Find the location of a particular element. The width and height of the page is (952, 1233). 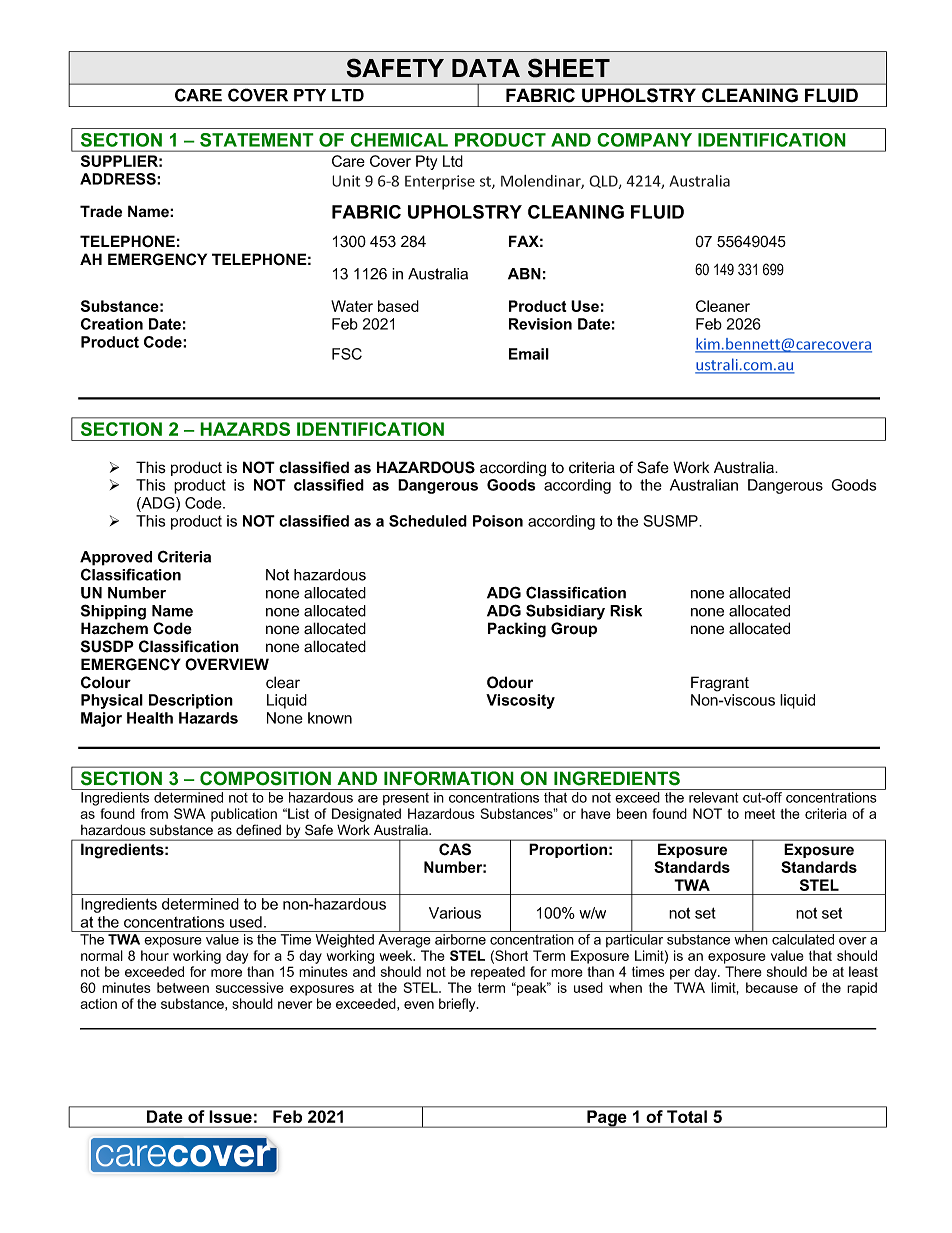

DATA is located at coordinates (486, 68).
